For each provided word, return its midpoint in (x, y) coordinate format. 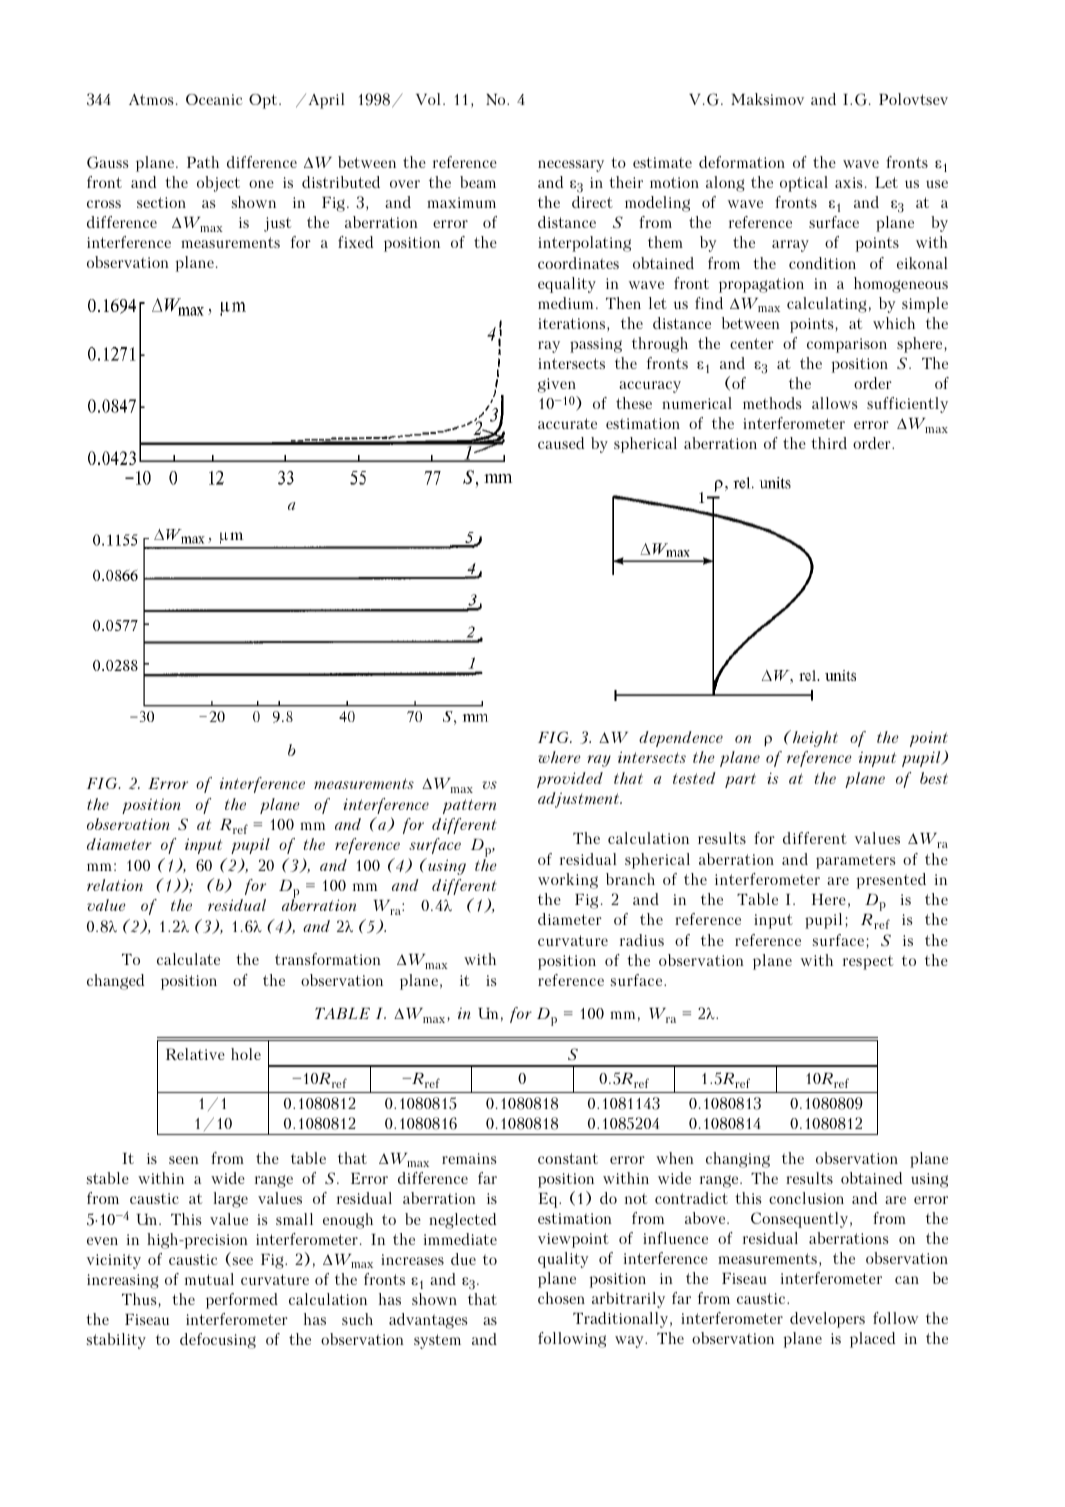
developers (827, 1320)
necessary (571, 166)
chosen (561, 1298)
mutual (209, 1279)
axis (848, 182)
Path (203, 162)
